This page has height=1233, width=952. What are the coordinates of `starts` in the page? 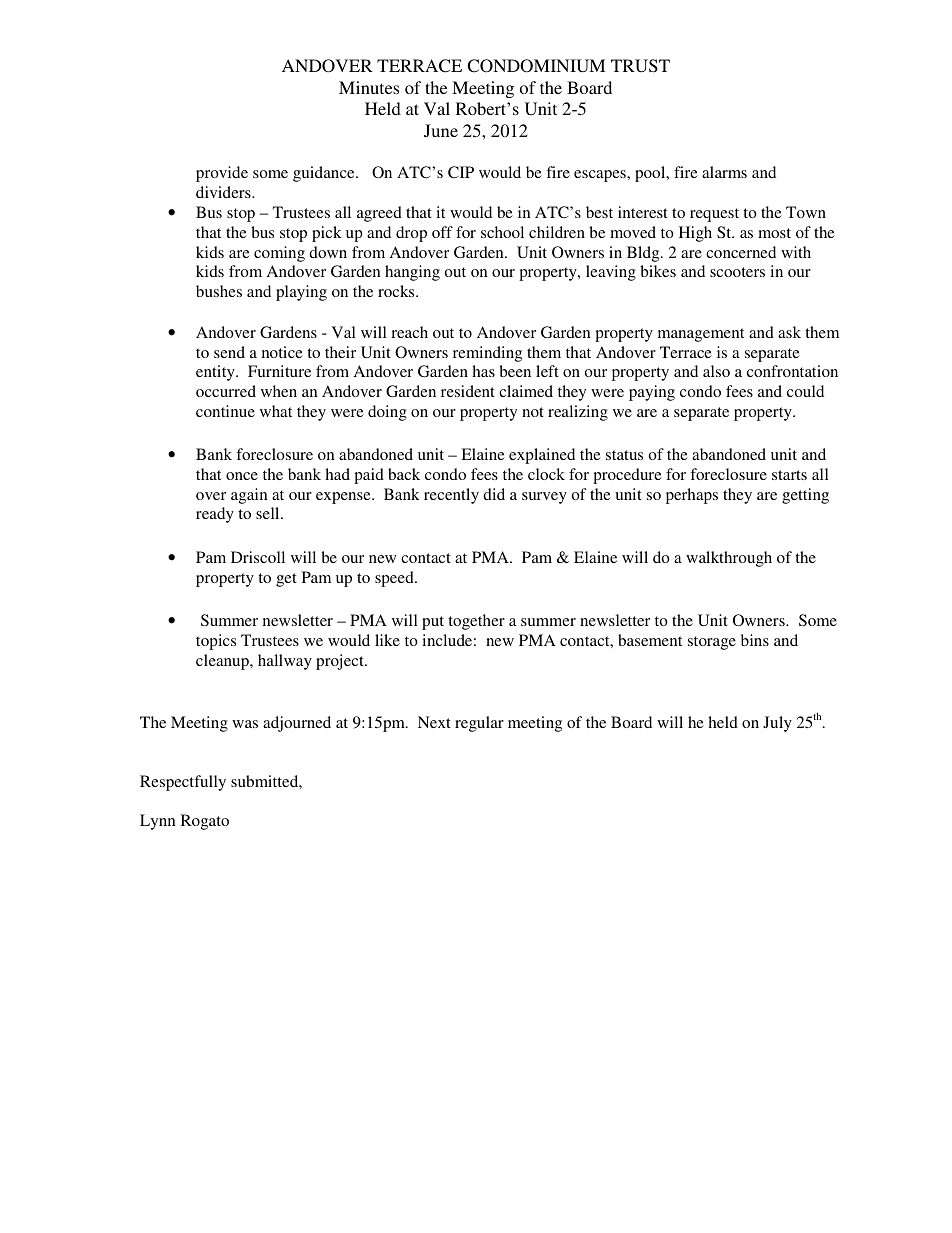 It's located at (789, 475).
